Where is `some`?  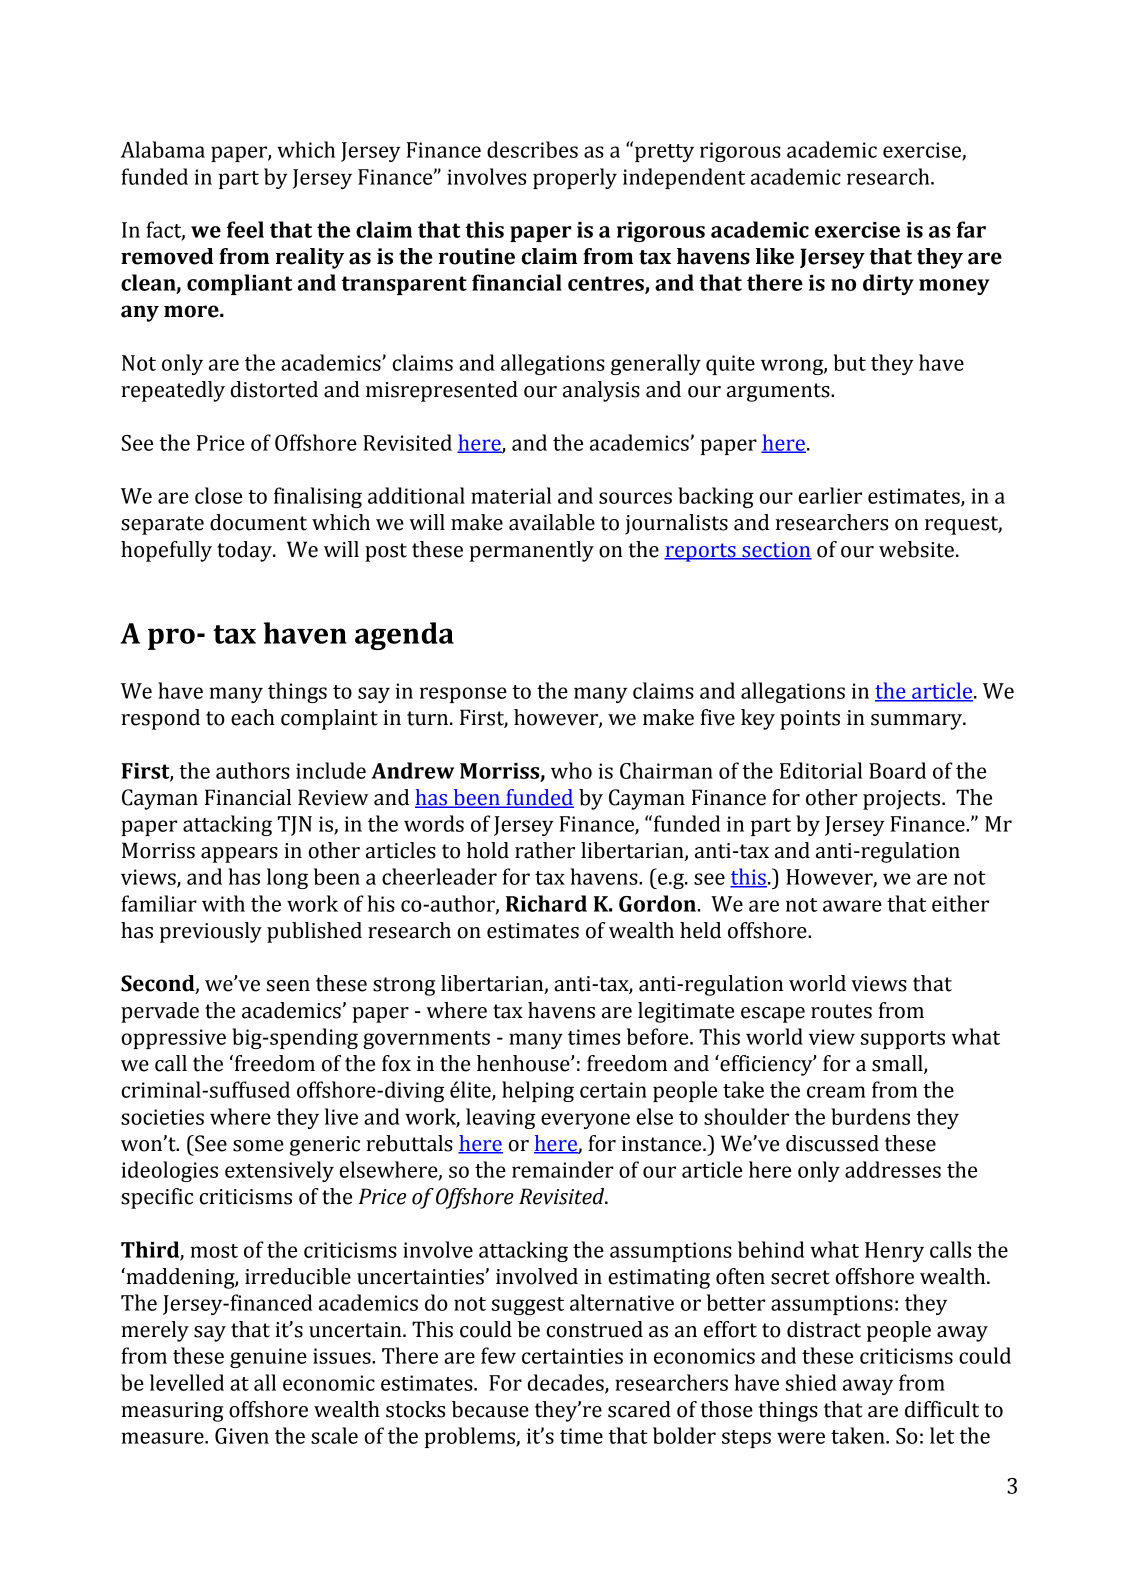
some is located at coordinates (258, 1146).
